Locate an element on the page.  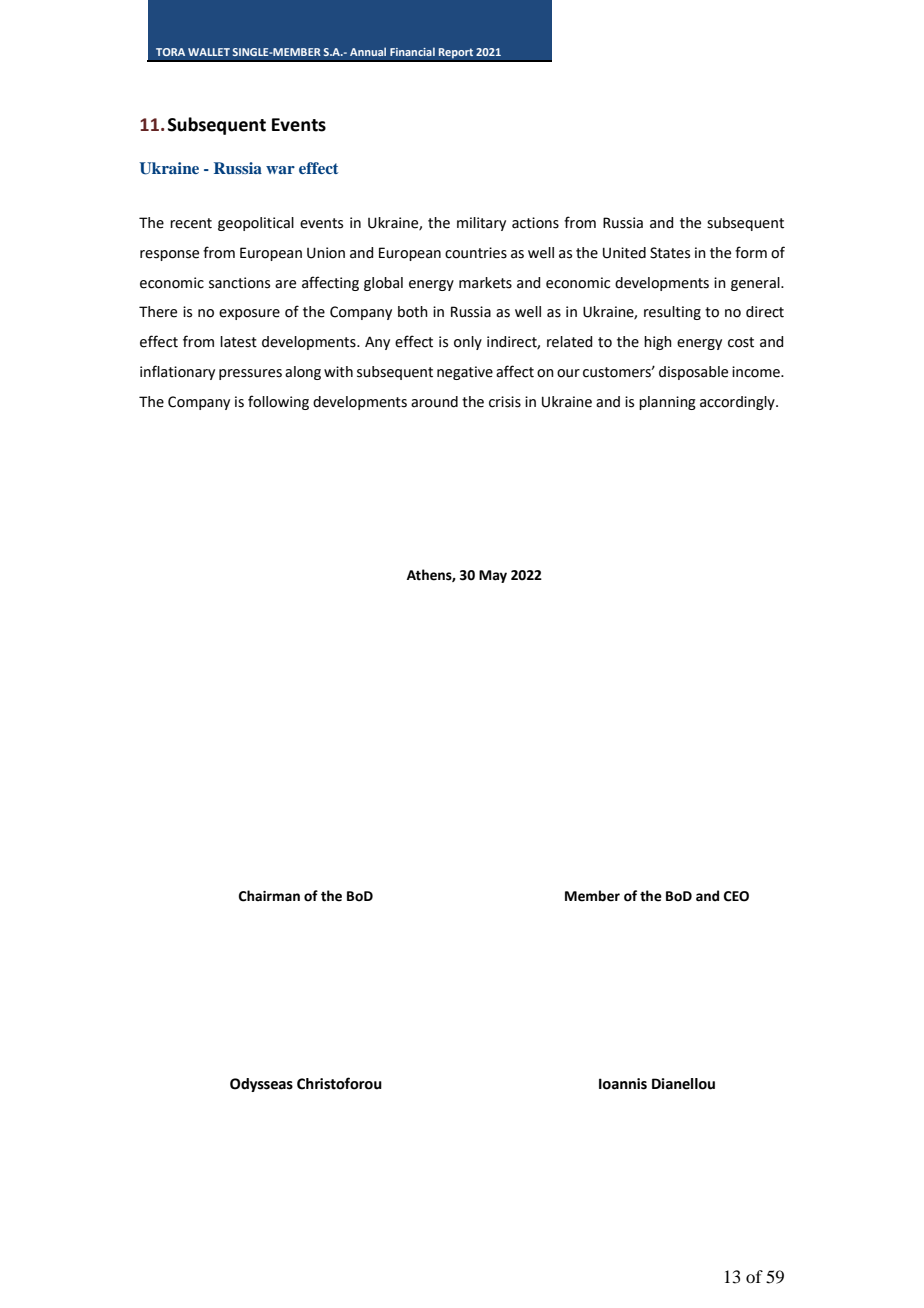
following is located at coordinates (278, 402).
